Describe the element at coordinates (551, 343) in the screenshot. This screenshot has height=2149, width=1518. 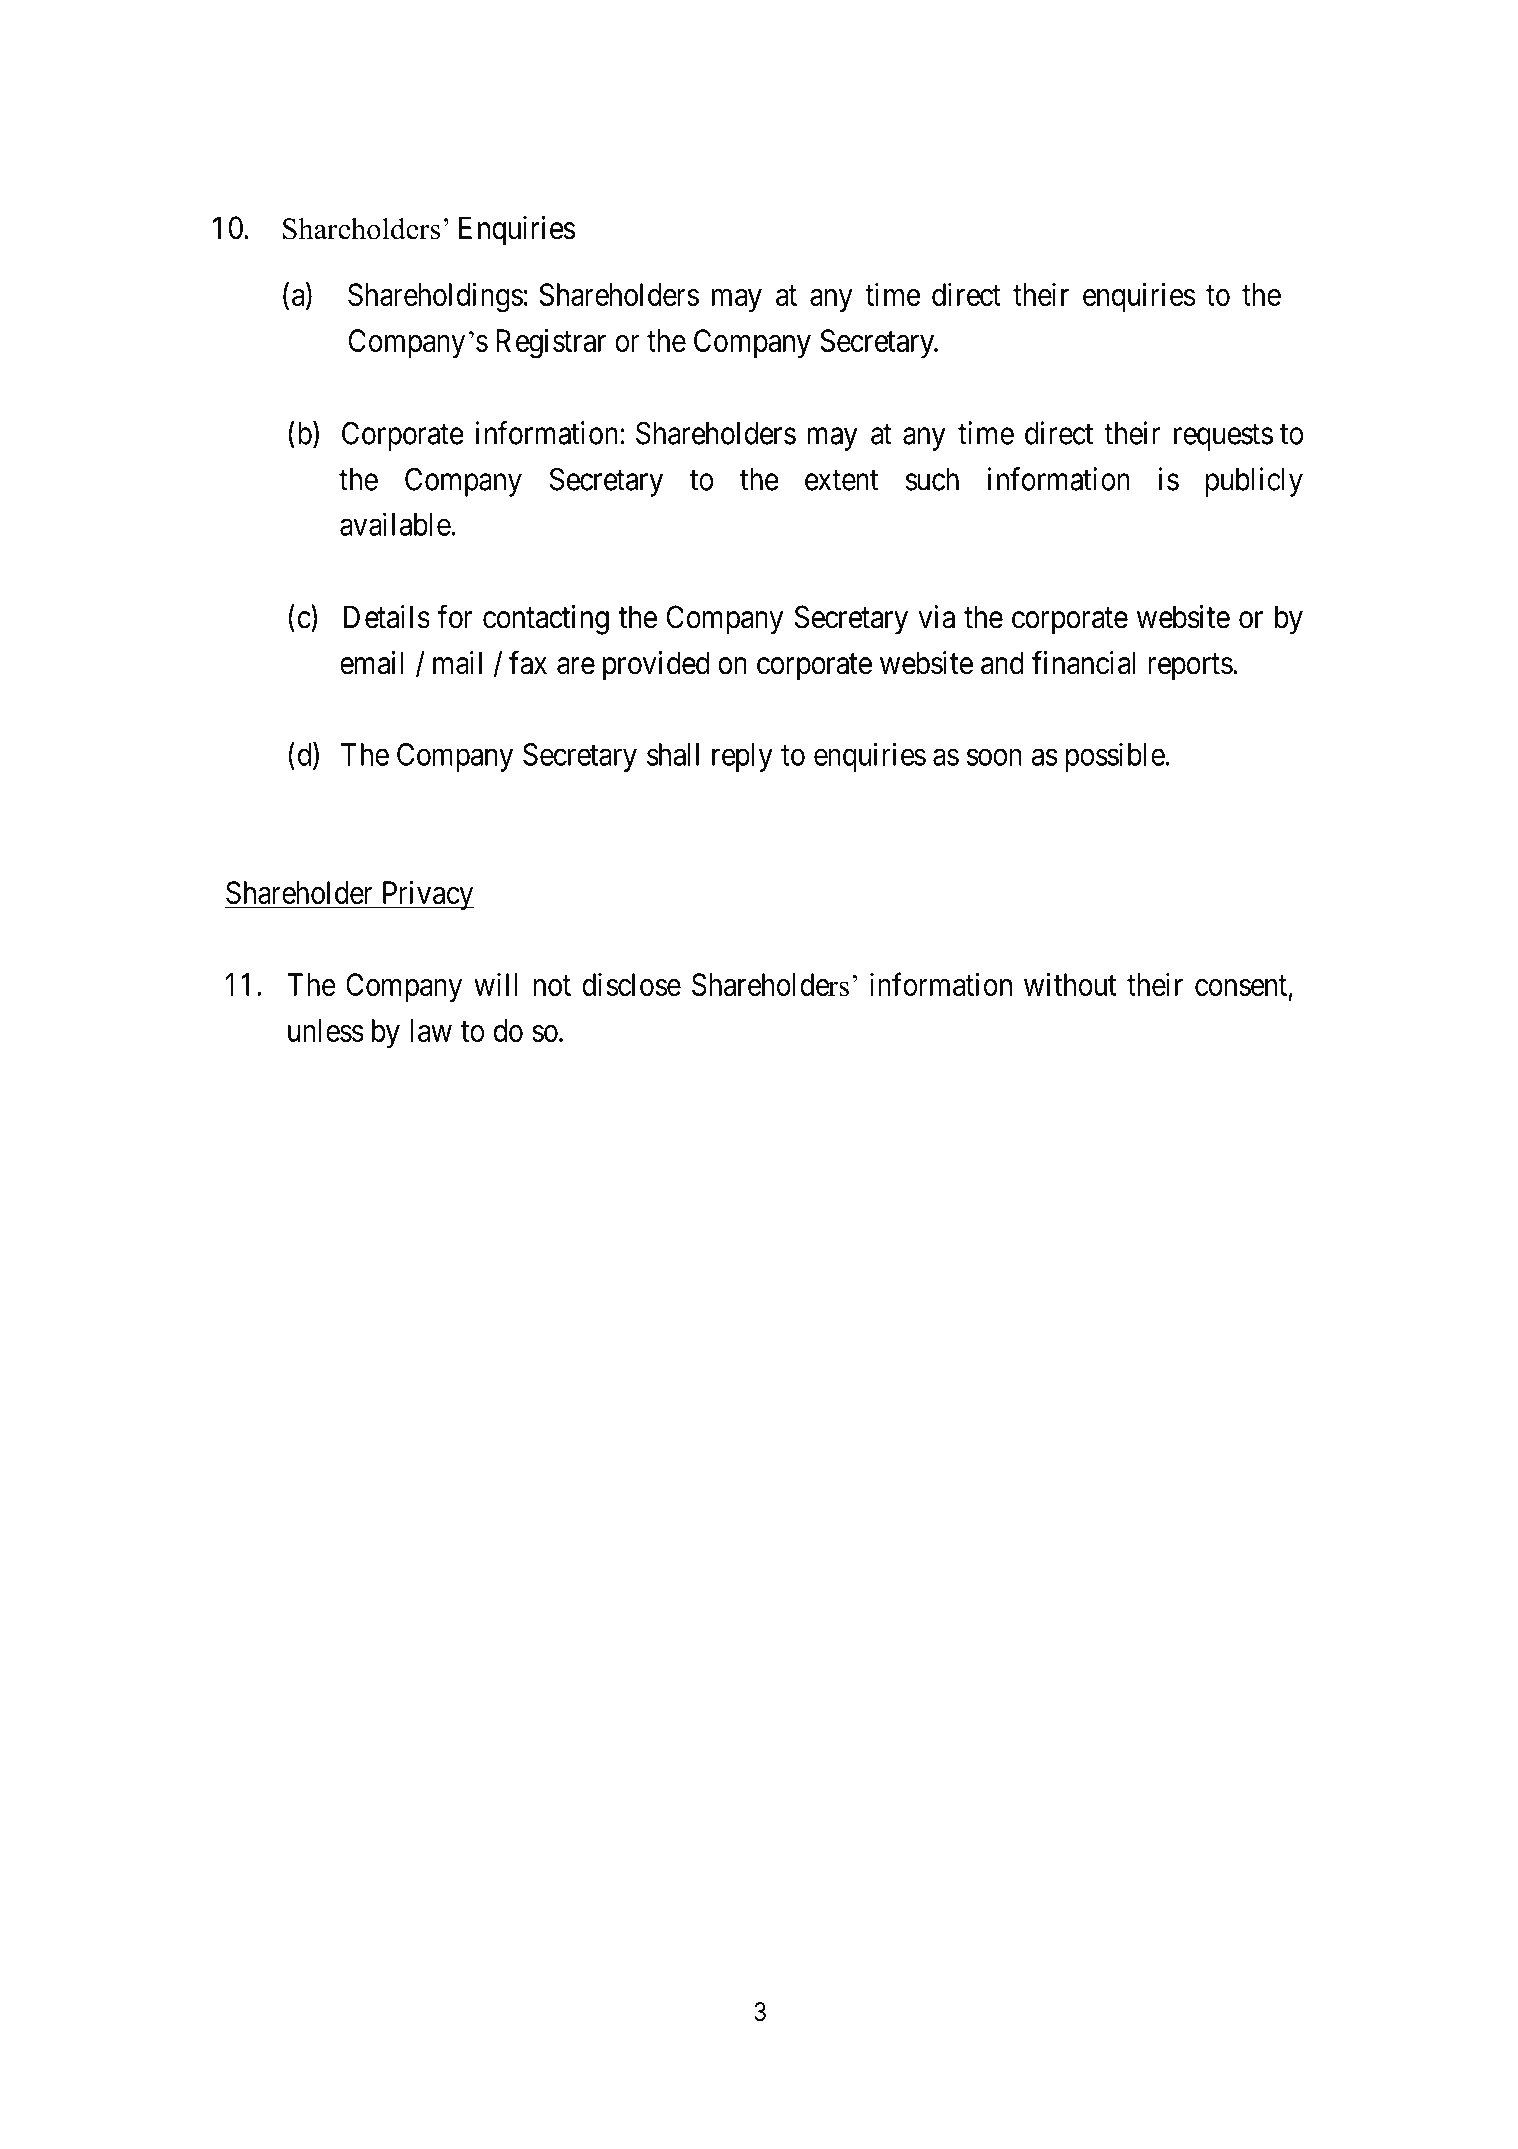
I see `Registrar` at that location.
